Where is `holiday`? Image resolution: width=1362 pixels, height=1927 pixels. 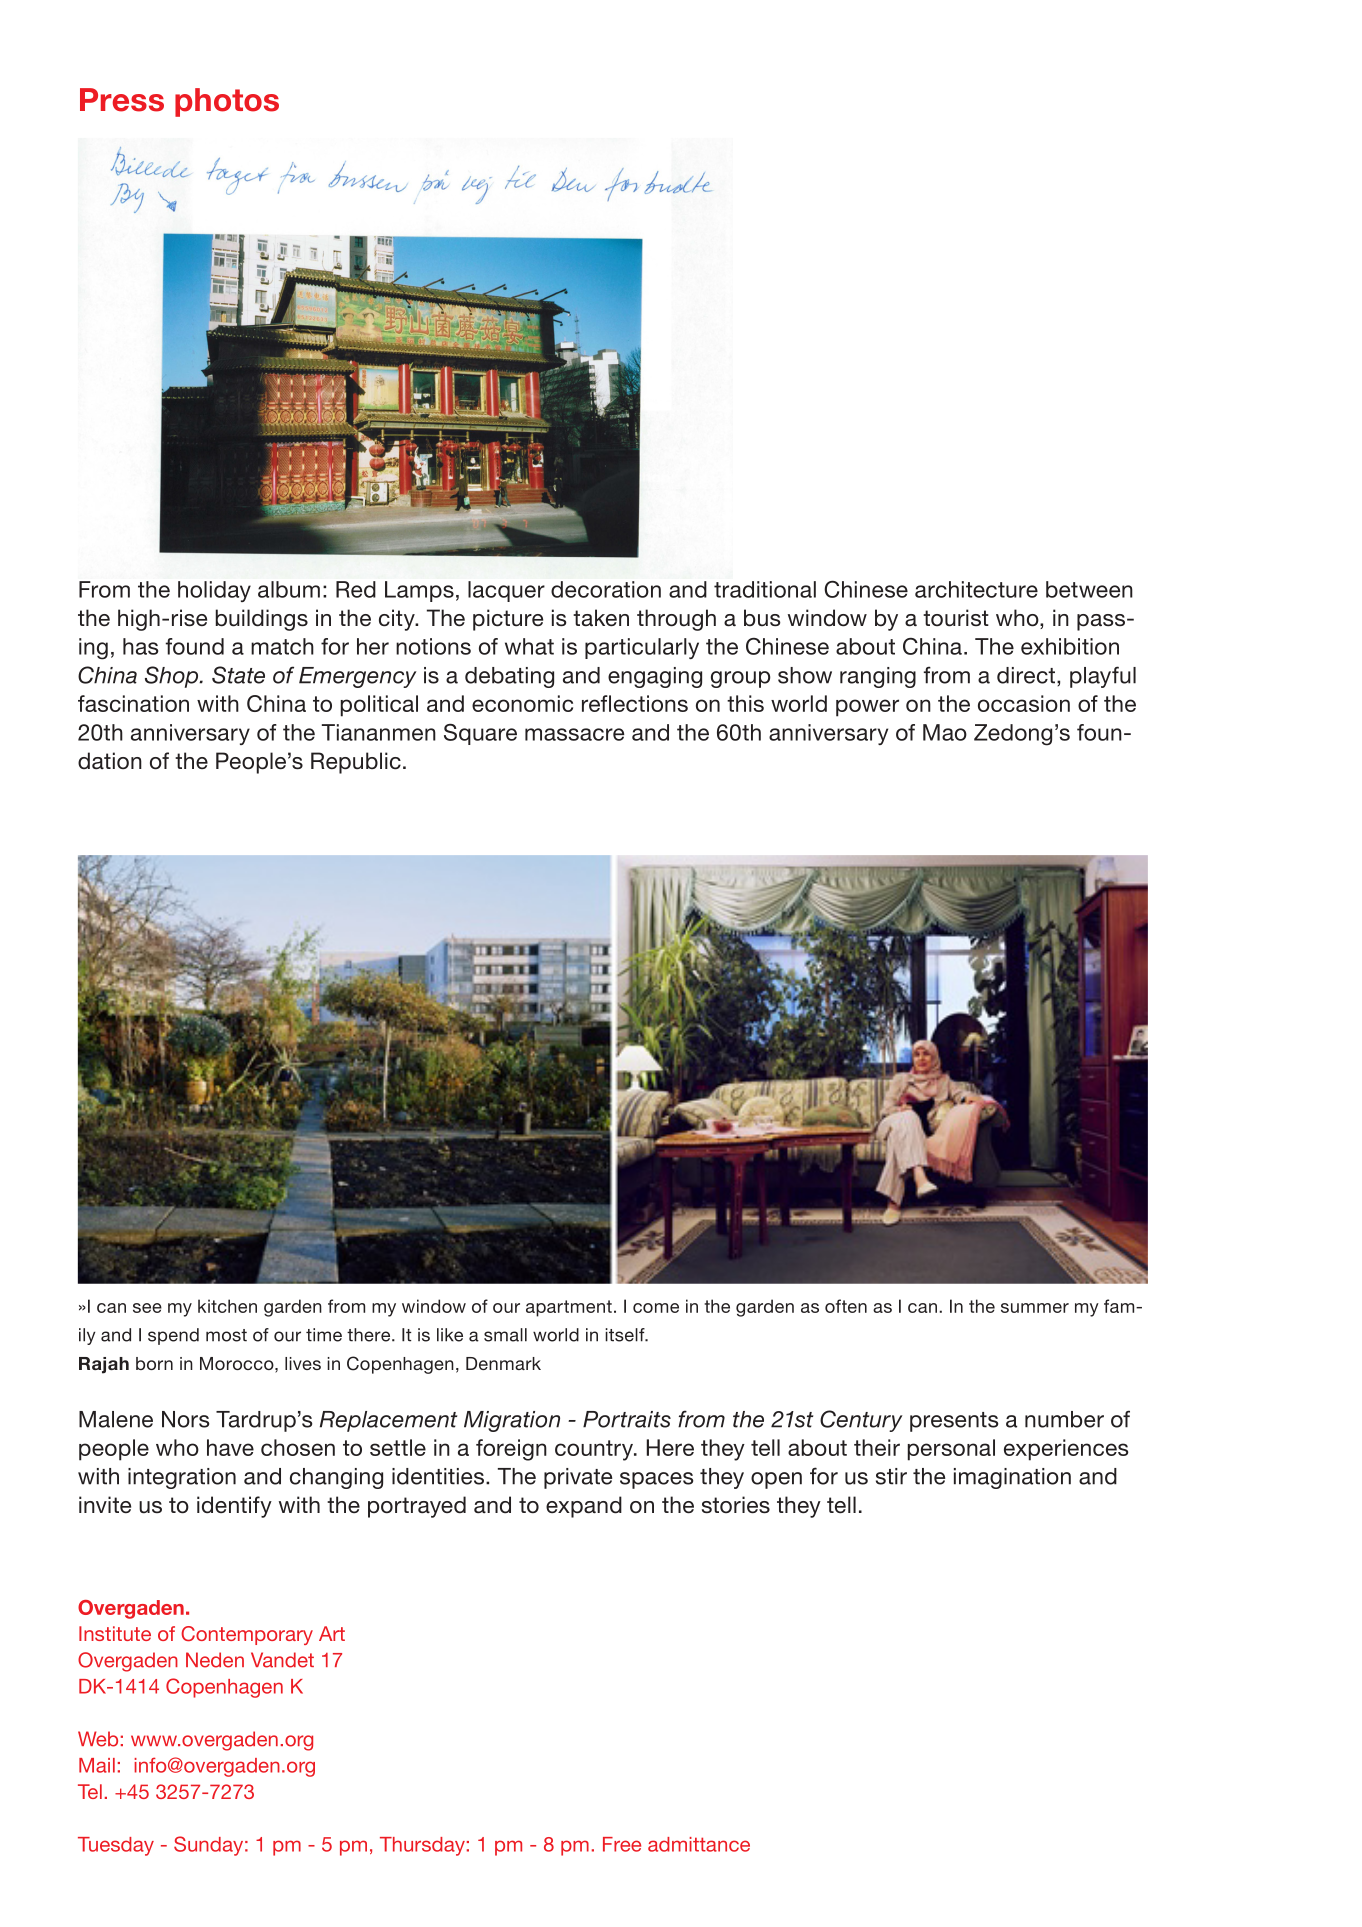 holiday is located at coordinates (214, 591).
